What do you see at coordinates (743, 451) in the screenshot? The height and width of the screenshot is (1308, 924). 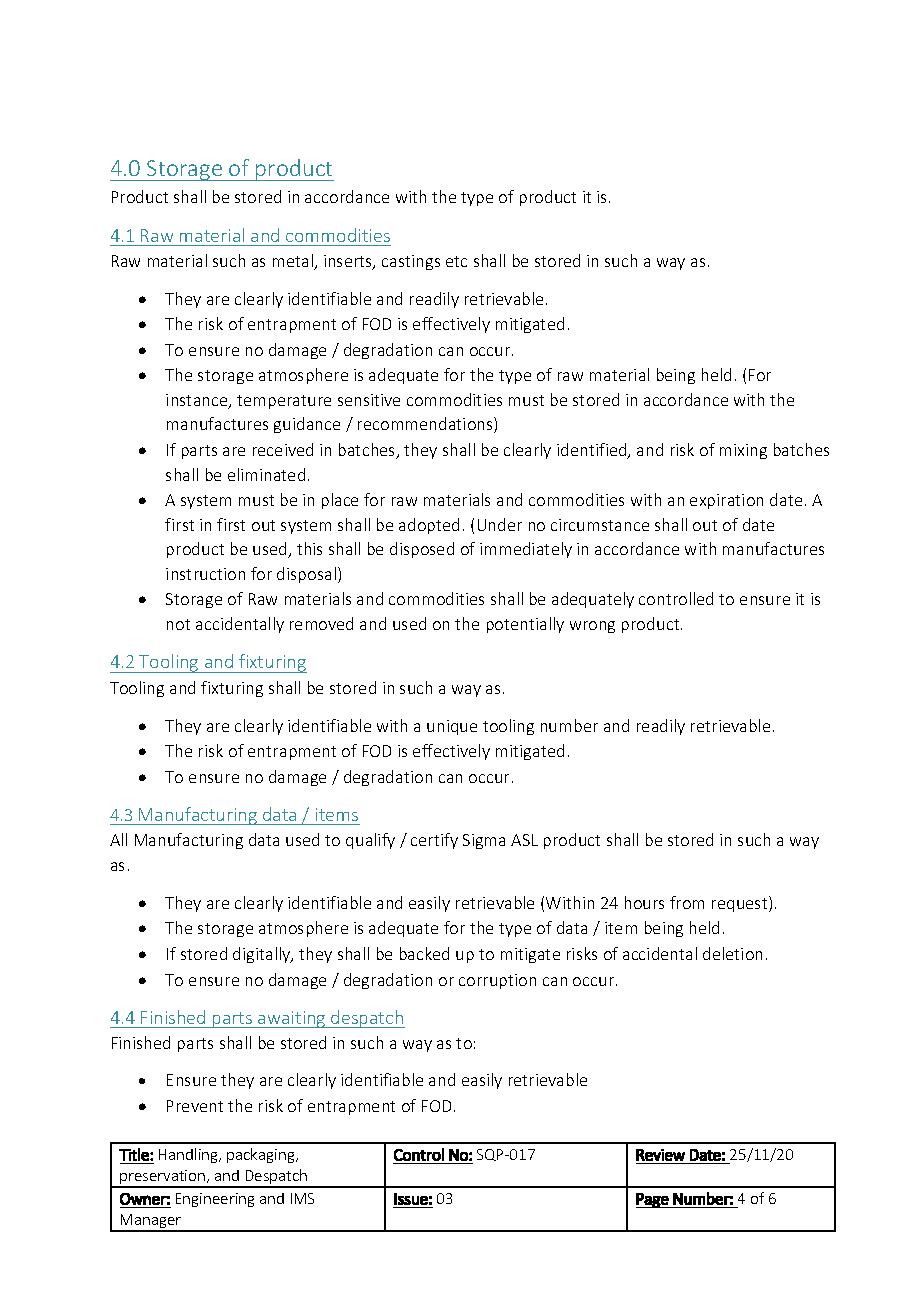 I see `mixing` at bounding box center [743, 451].
